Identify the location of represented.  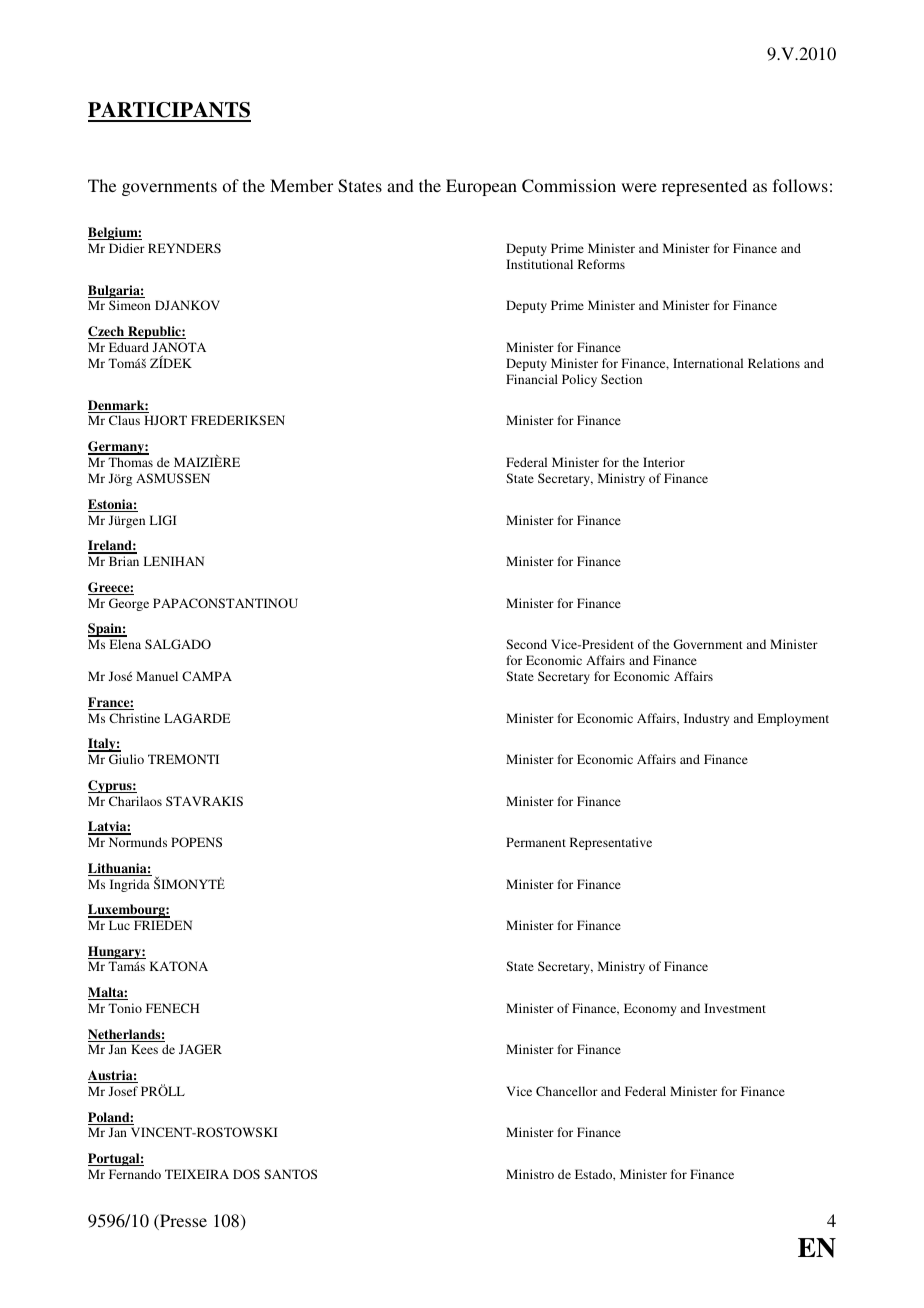
(704, 187).
